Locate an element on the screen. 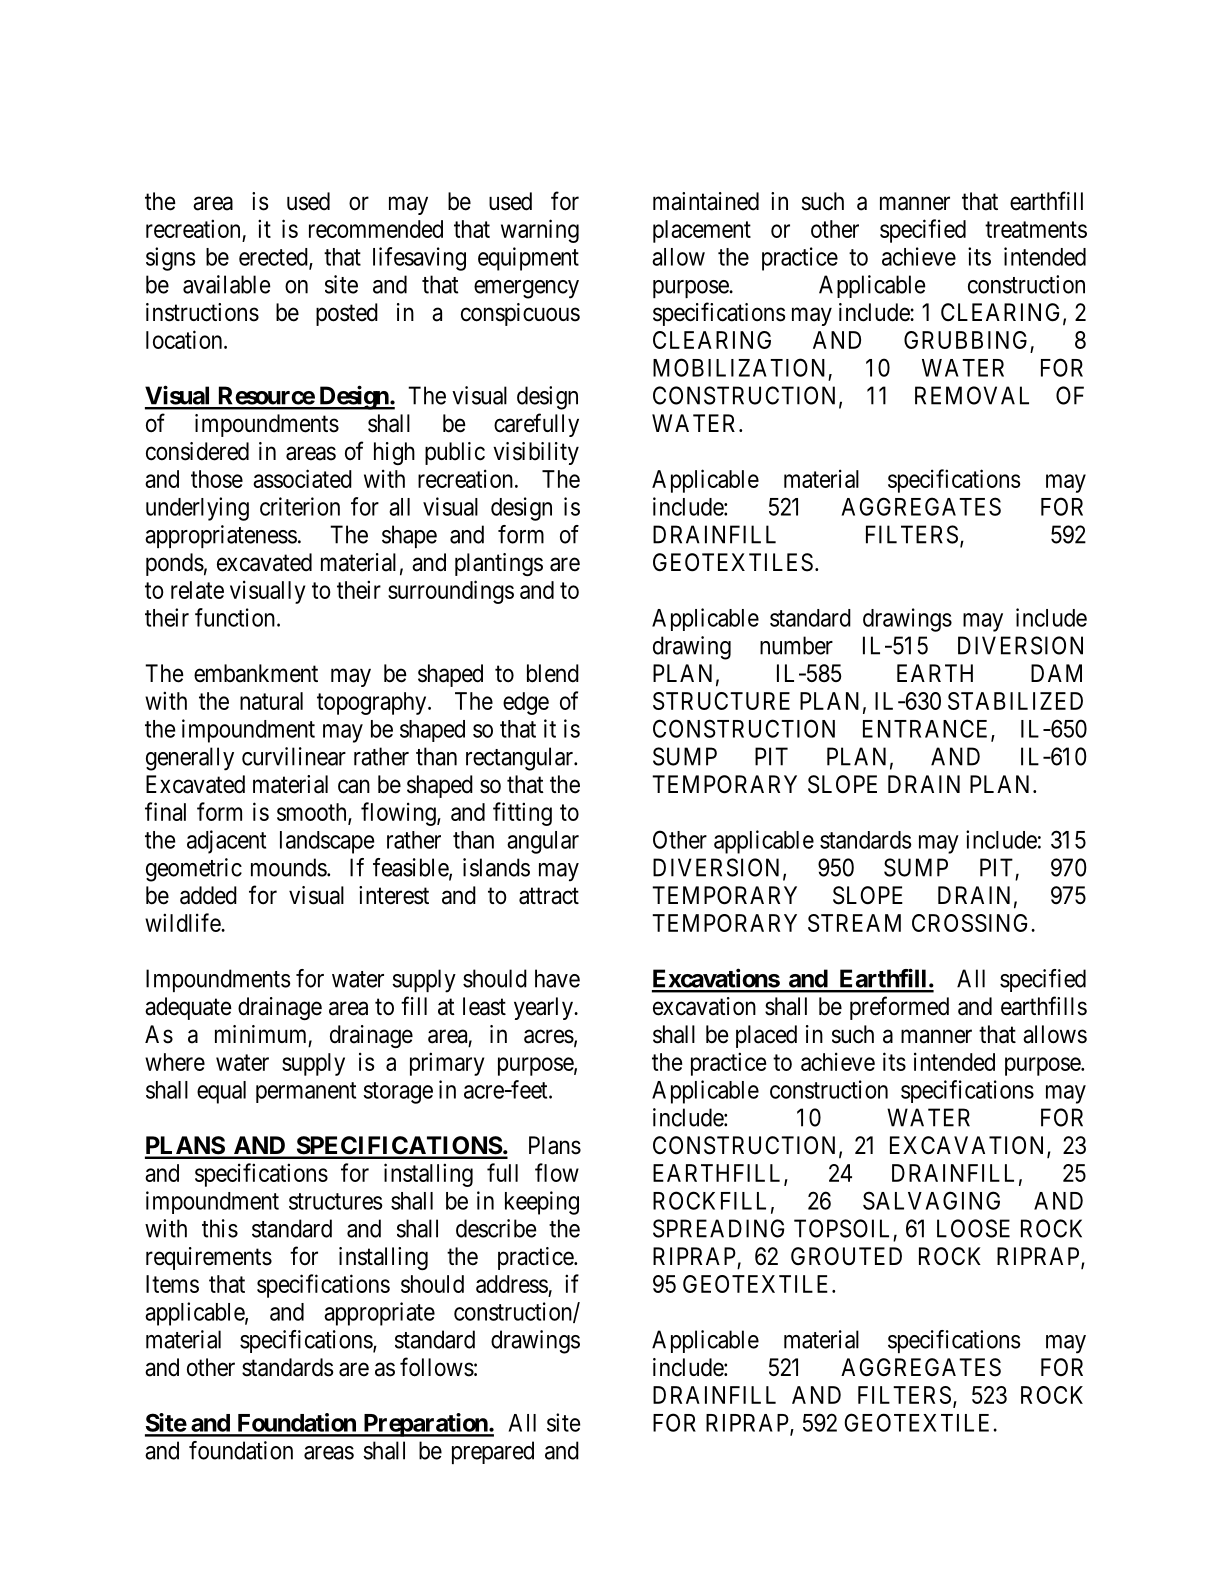  erected is located at coordinates (274, 258).
